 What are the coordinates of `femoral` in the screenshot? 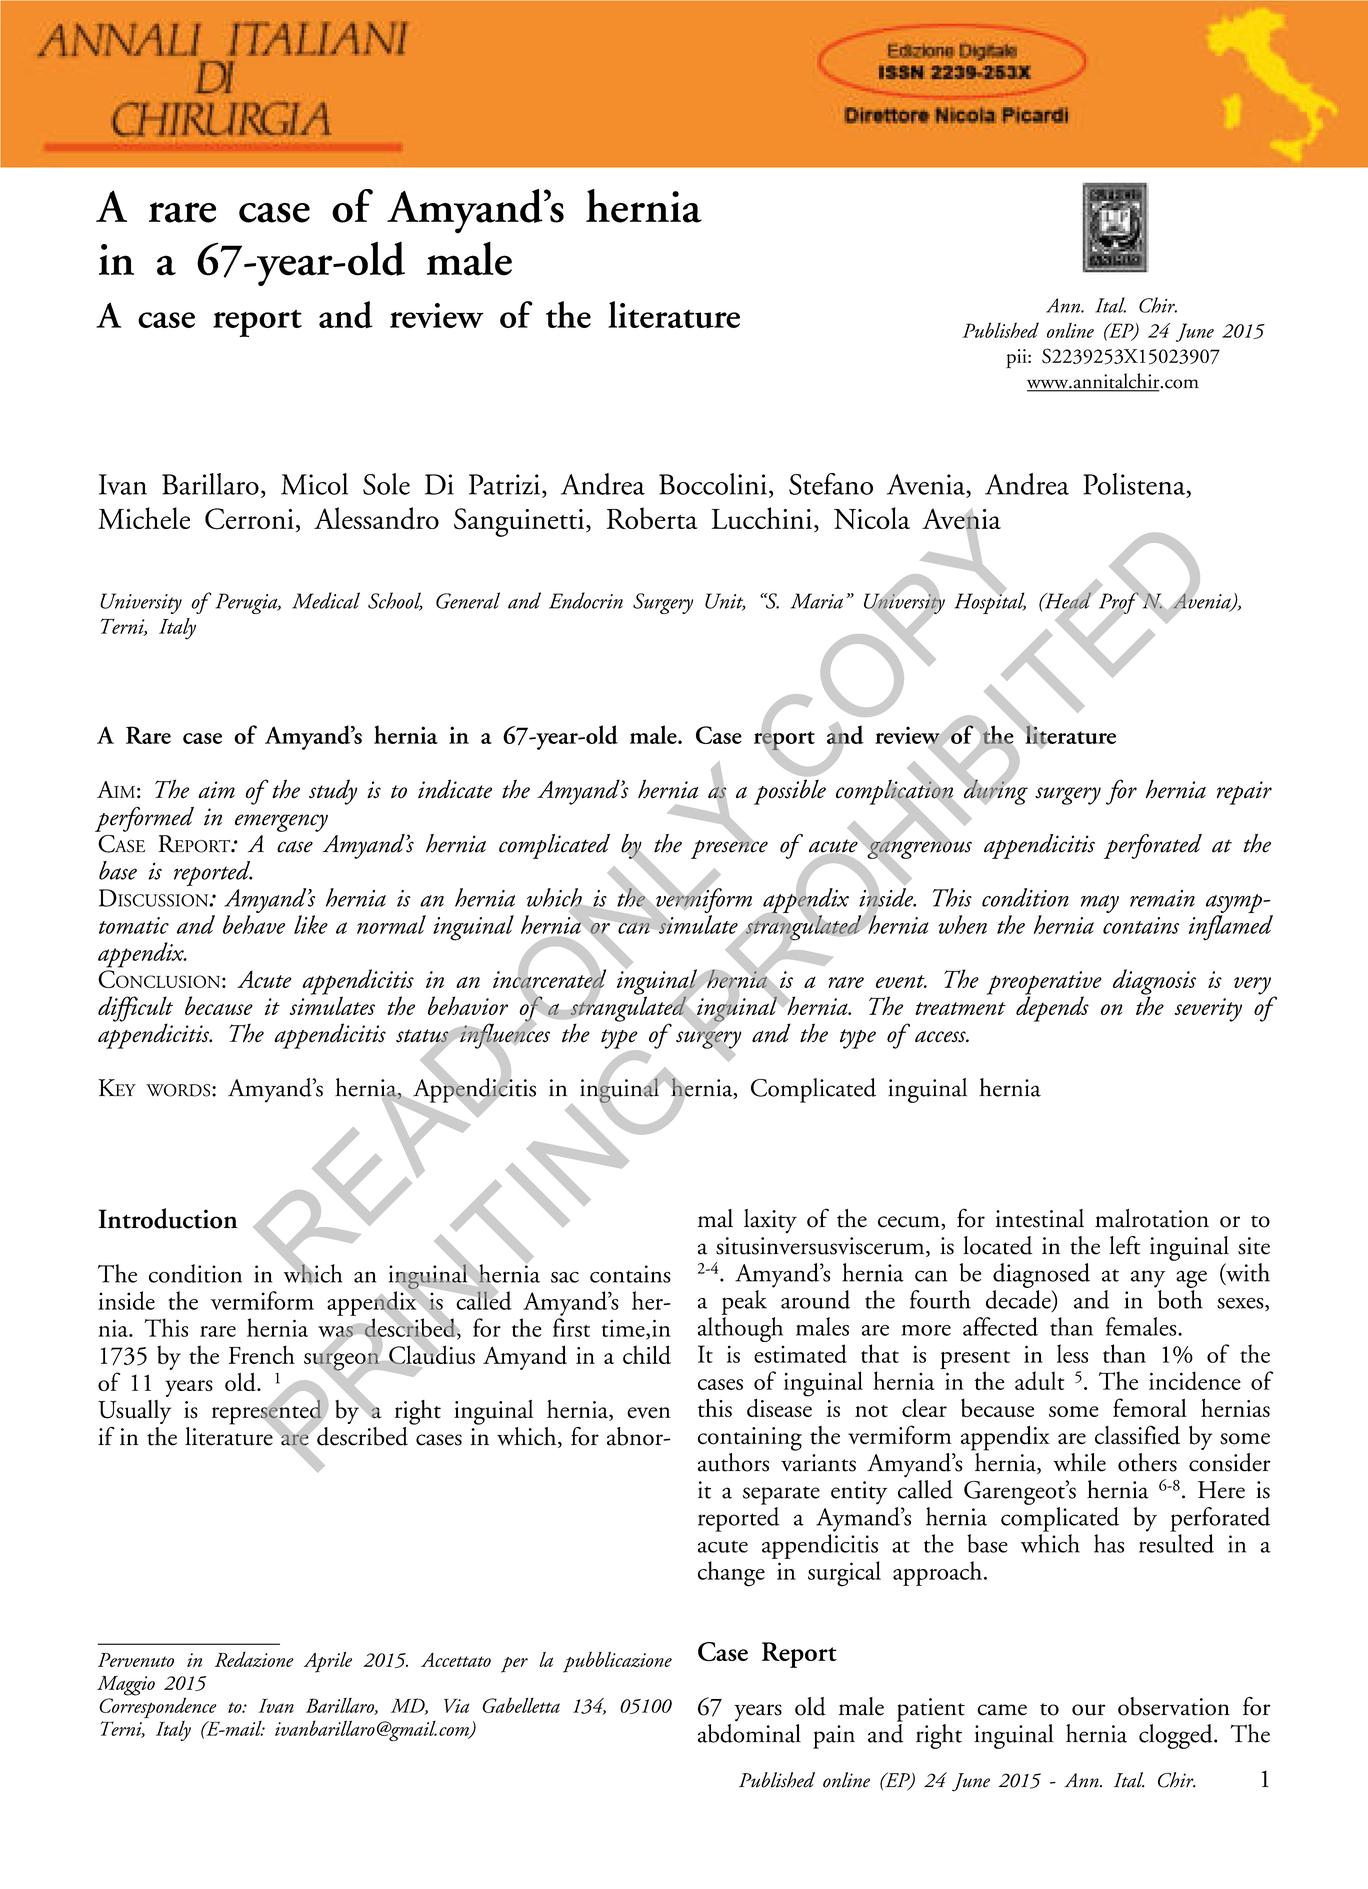 It's located at (1150, 1407).
